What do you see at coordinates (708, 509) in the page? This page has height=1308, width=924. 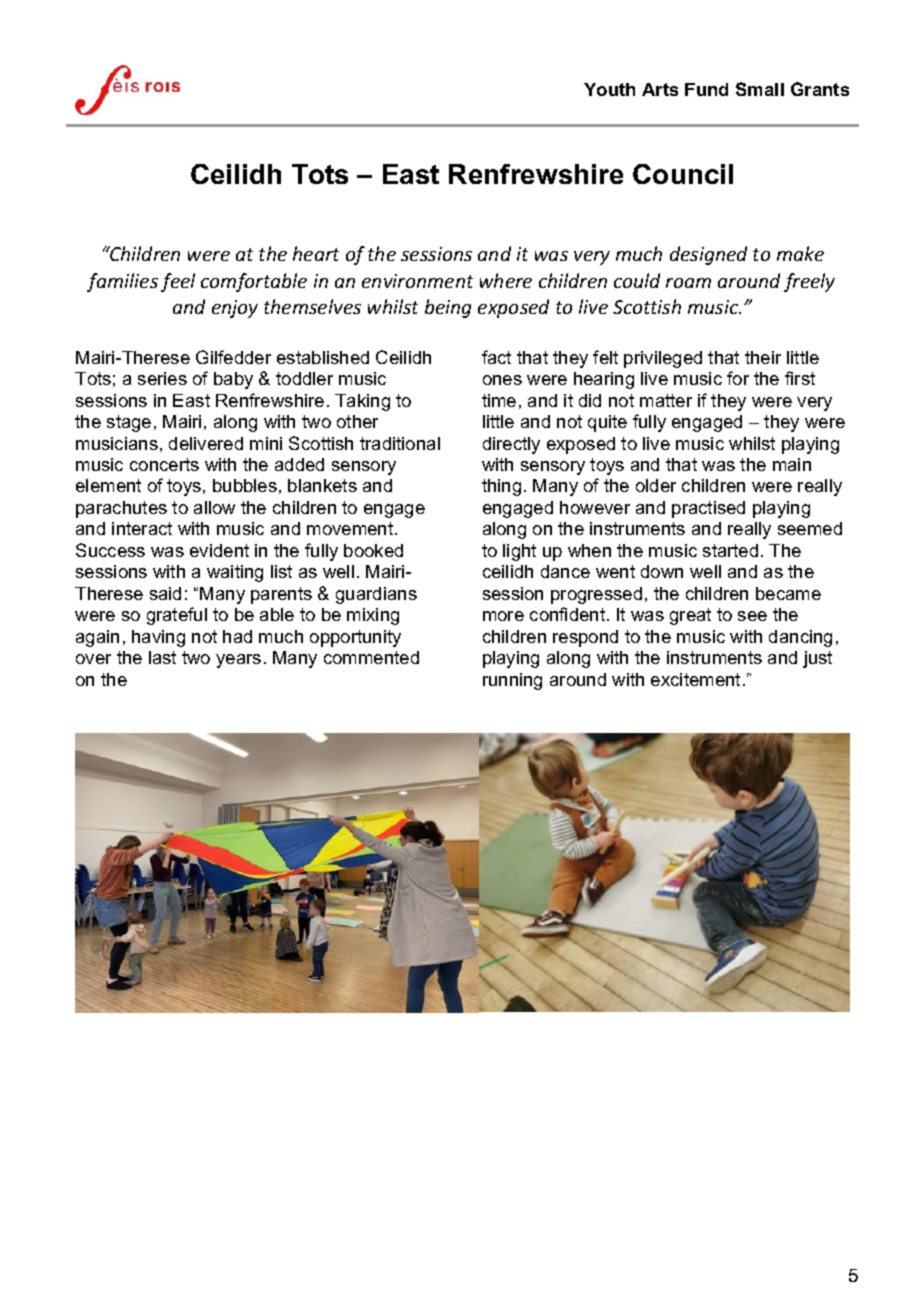 I see `practised` at bounding box center [708, 509].
